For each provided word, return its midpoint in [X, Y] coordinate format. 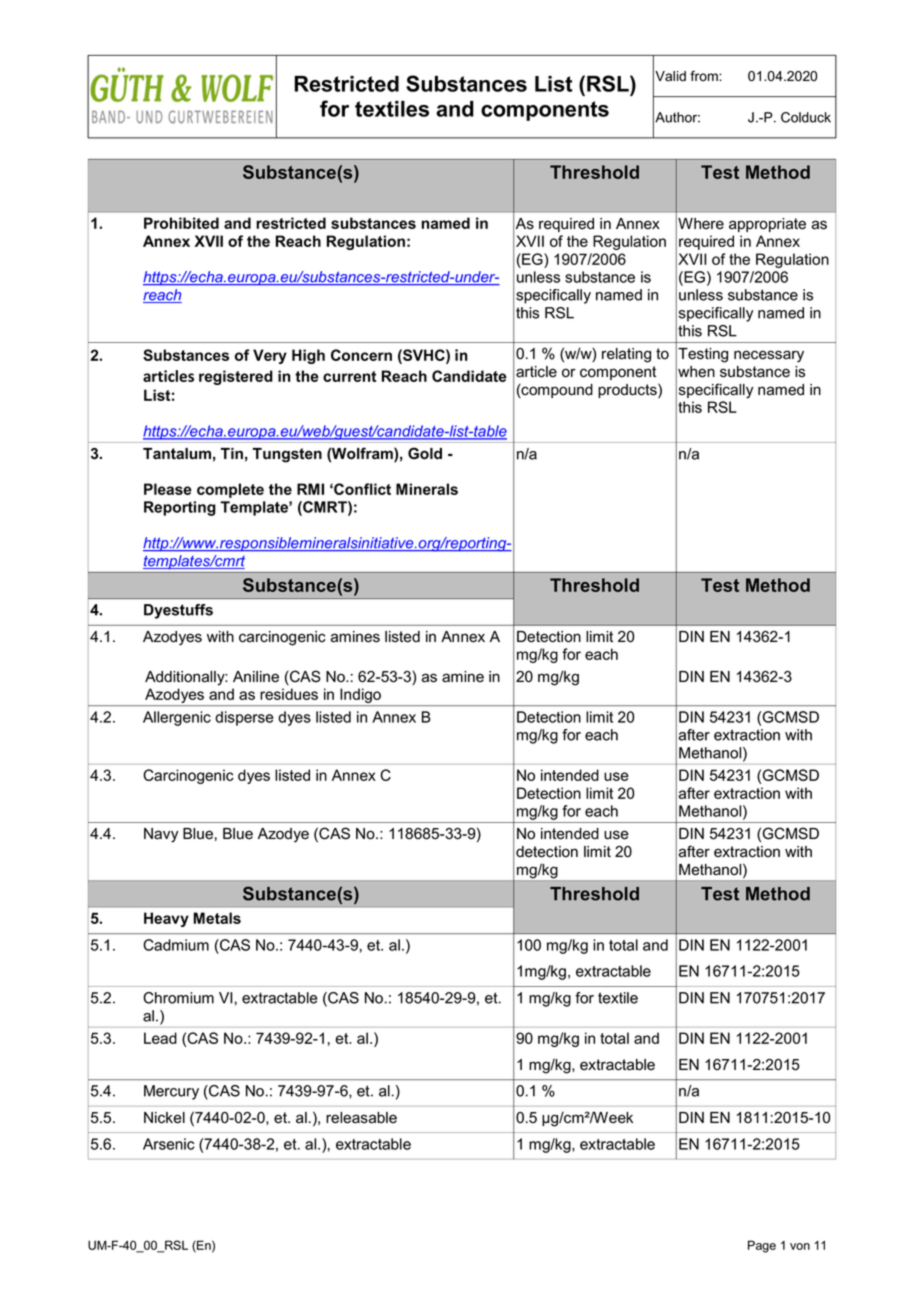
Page [762, 1246]
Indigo [360, 697]
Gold [425, 453]
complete [230, 490]
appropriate [767, 225]
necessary [769, 356]
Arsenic [168, 1144]
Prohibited [181, 223]
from [705, 76]
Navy [161, 835]
